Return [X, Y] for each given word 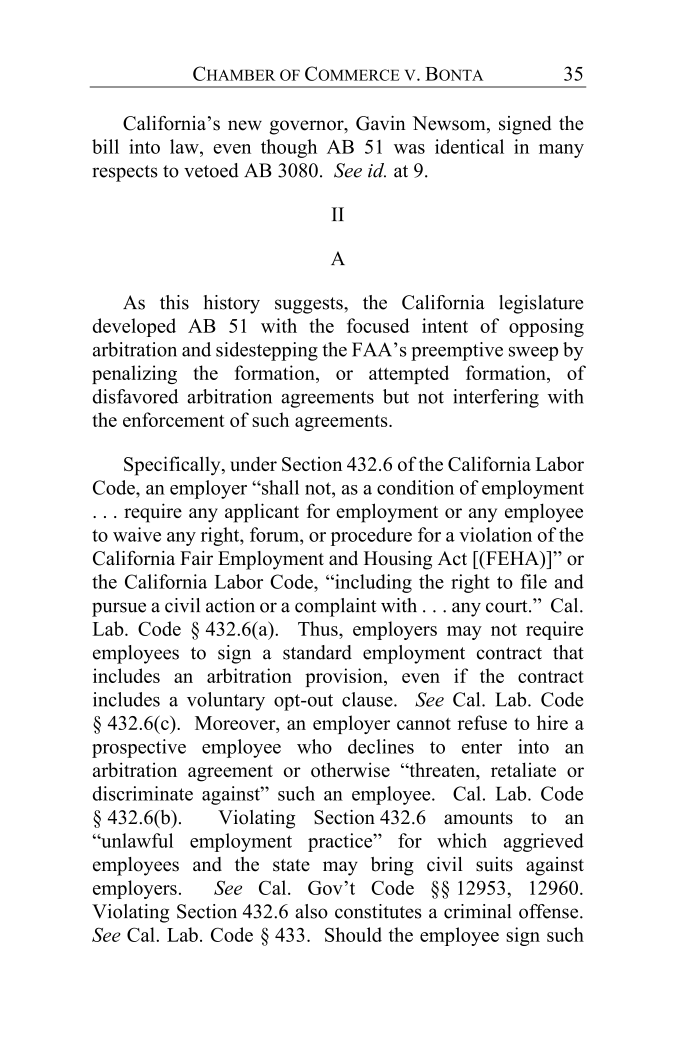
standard [317, 652]
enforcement [174, 419]
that [568, 652]
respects [125, 173]
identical [469, 146]
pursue [119, 609]
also [311, 911]
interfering [496, 398]
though [289, 148]
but [396, 396]
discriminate [143, 793]
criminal [477, 911]
